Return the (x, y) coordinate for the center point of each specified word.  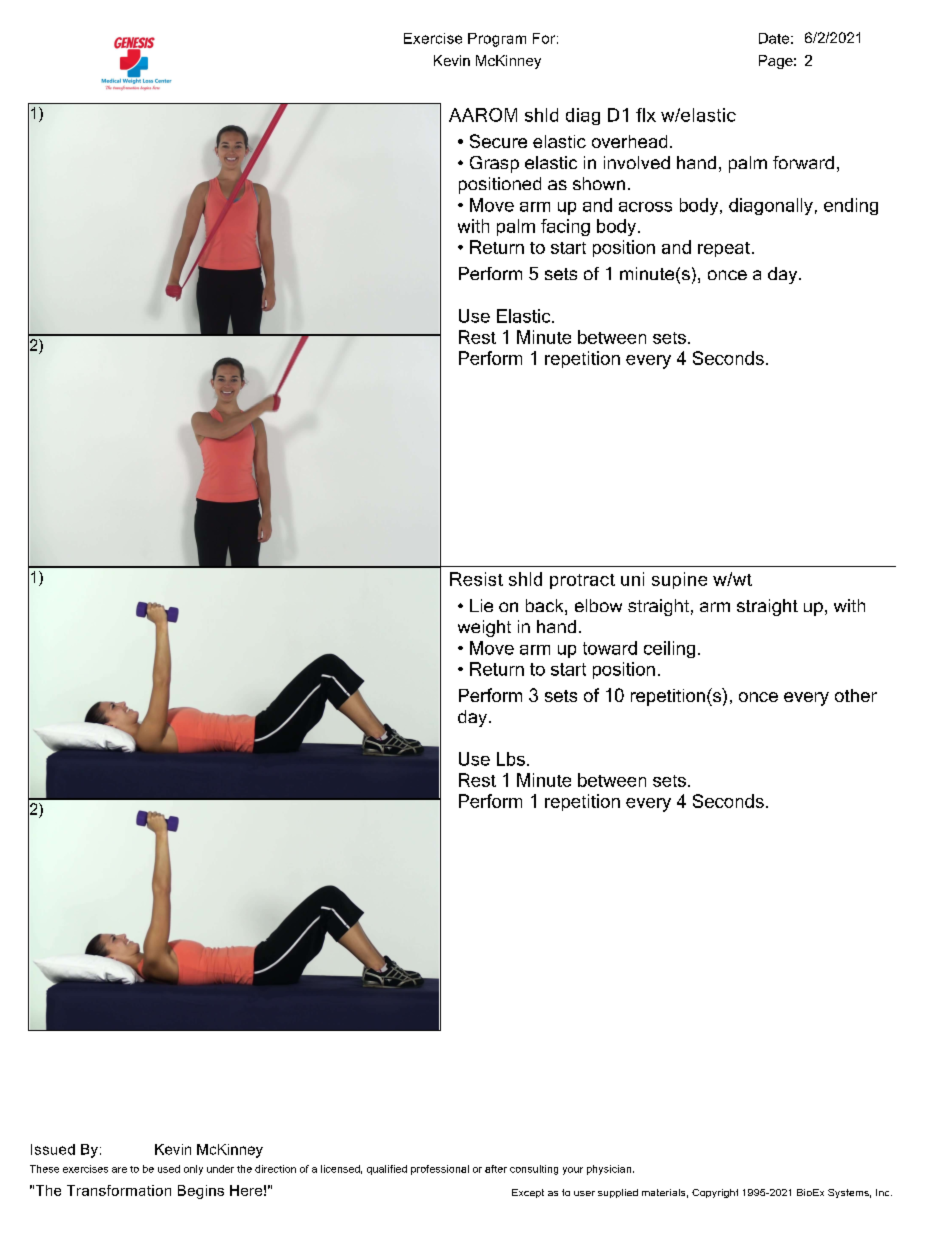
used (169, 1169)
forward (803, 162)
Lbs (511, 759)
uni (632, 579)
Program (497, 40)
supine (679, 580)
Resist (476, 579)
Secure (498, 141)
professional (440, 1170)
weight (484, 628)
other (856, 695)
